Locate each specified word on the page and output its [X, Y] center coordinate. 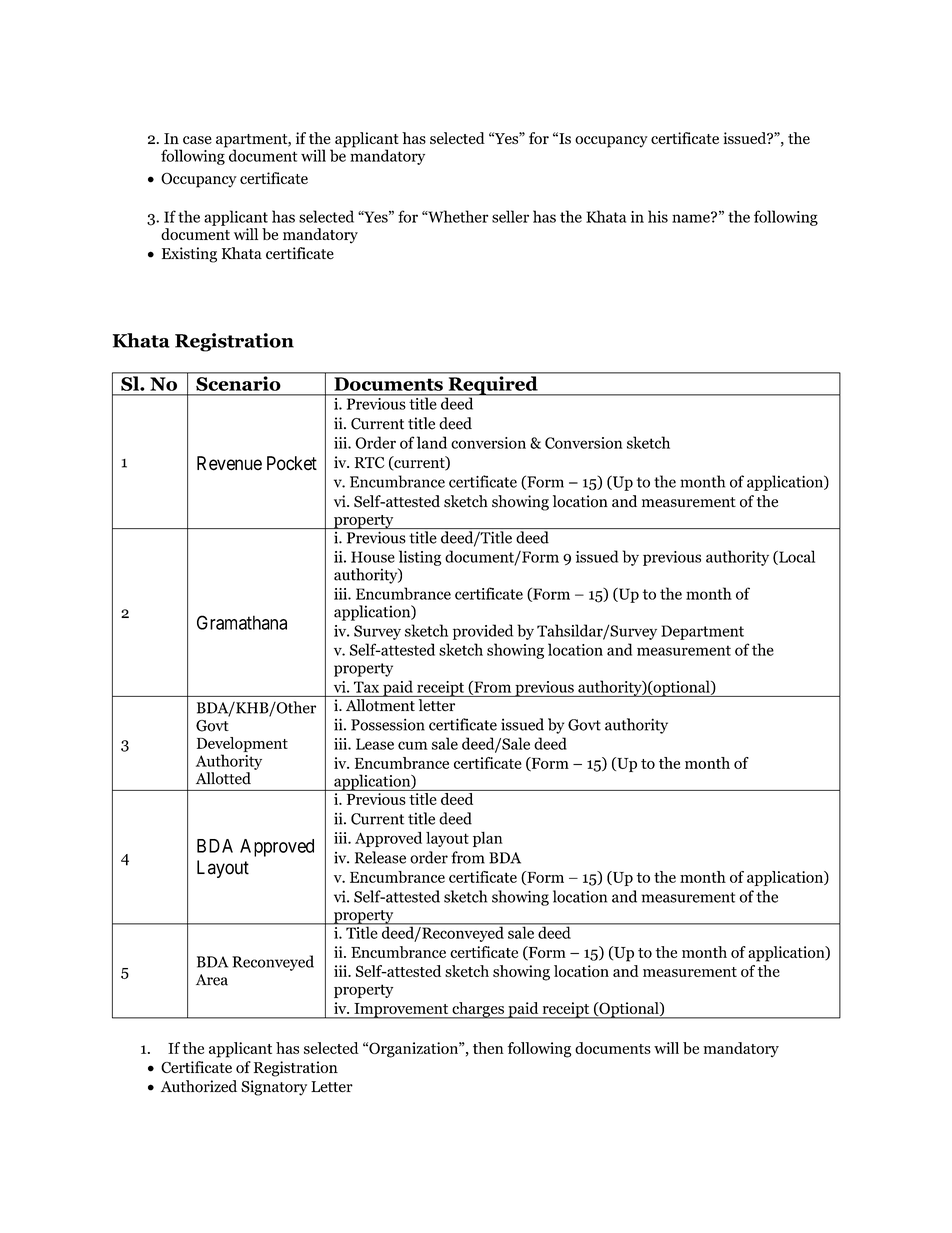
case [197, 140]
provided [483, 632]
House [373, 557]
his [658, 216]
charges [478, 1010]
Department [702, 632]
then [488, 1048]
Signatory [274, 1088]
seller [510, 216]
